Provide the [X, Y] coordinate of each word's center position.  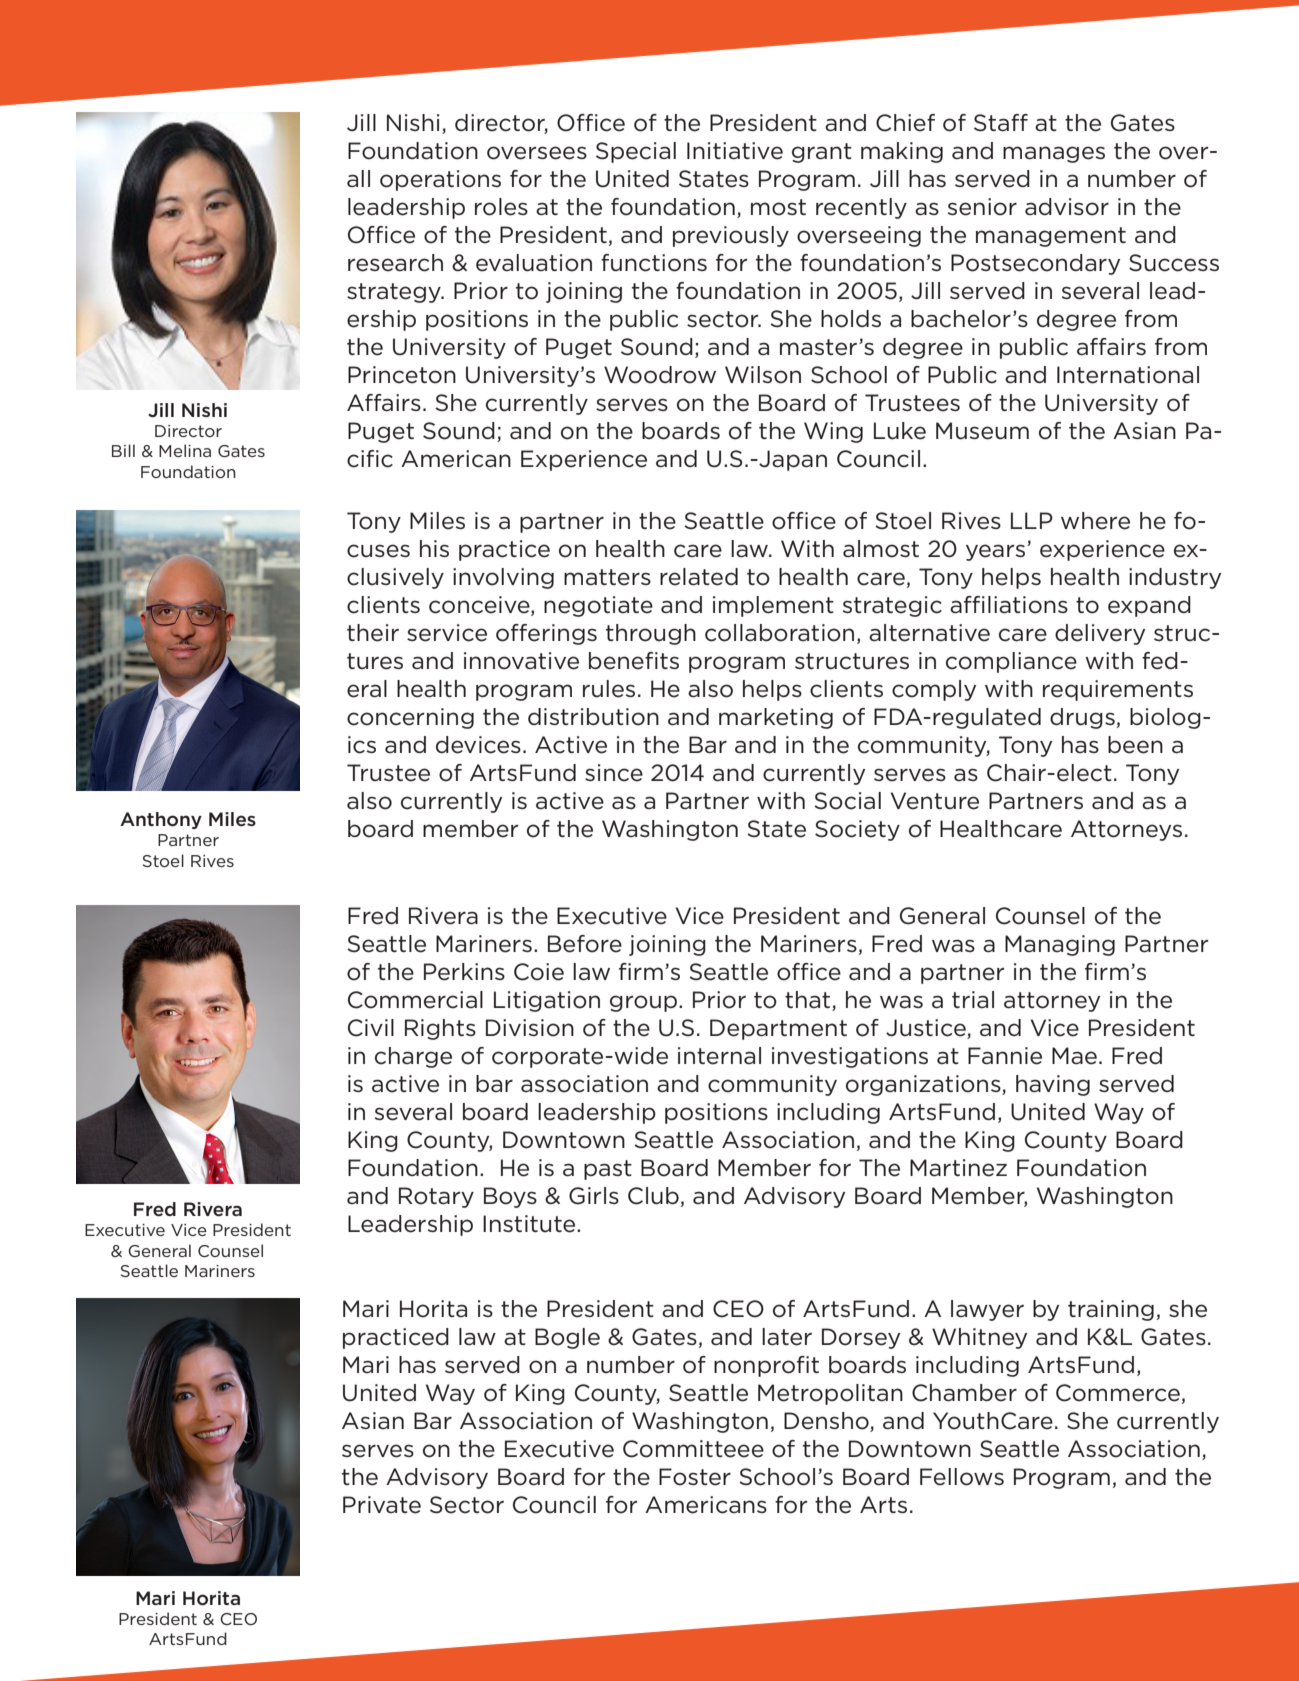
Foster [695, 1477]
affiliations [1009, 605]
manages [1054, 154]
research [395, 263]
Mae [1074, 1056]
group [643, 1003]
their [373, 633]
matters [607, 577]
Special [636, 152]
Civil [371, 1028]
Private [382, 1505]
